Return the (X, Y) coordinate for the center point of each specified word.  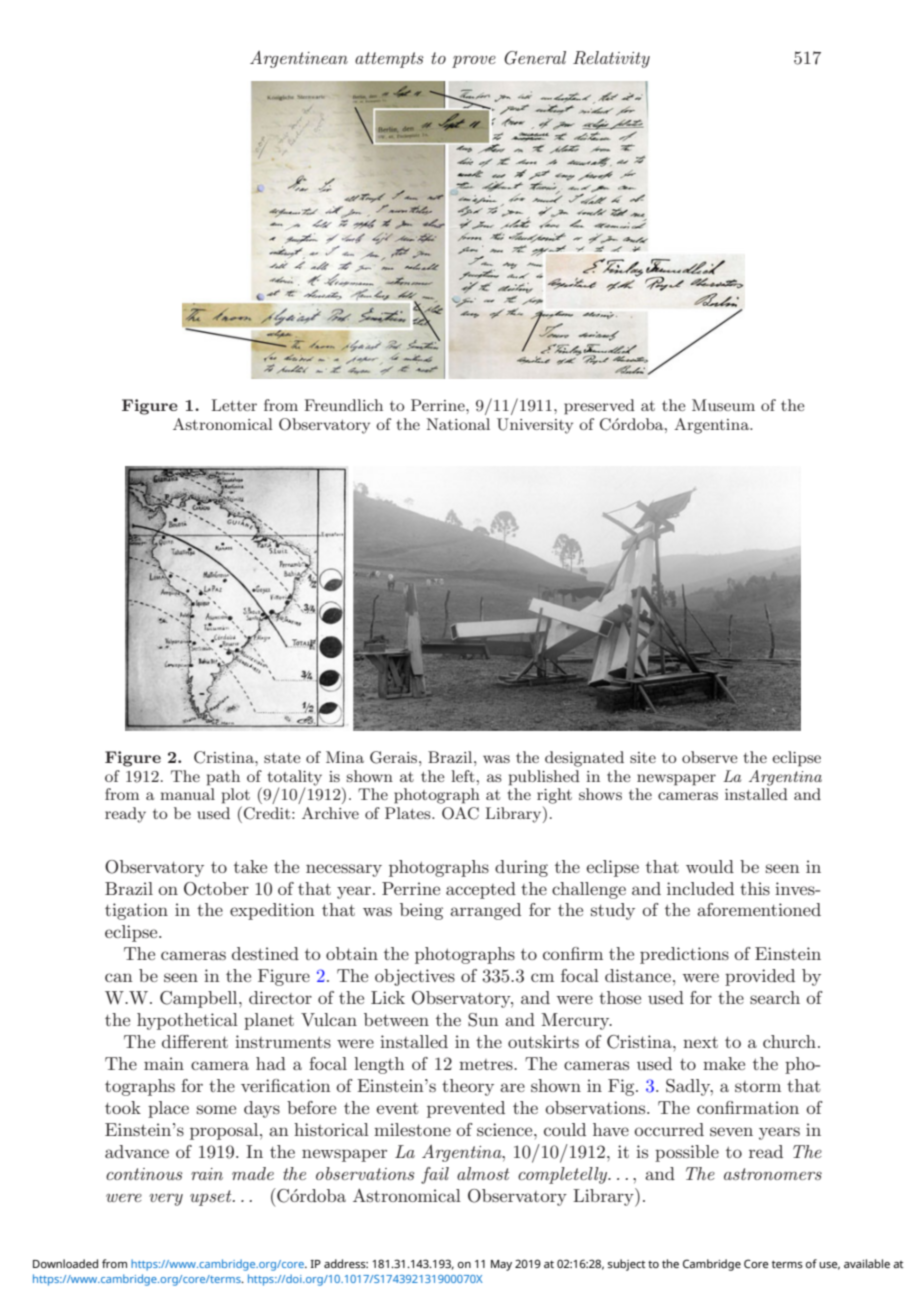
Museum (723, 405)
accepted (481, 890)
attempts (389, 60)
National (458, 424)
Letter (234, 405)
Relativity (611, 59)
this (755, 888)
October (216, 889)
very (166, 1199)
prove (474, 62)
